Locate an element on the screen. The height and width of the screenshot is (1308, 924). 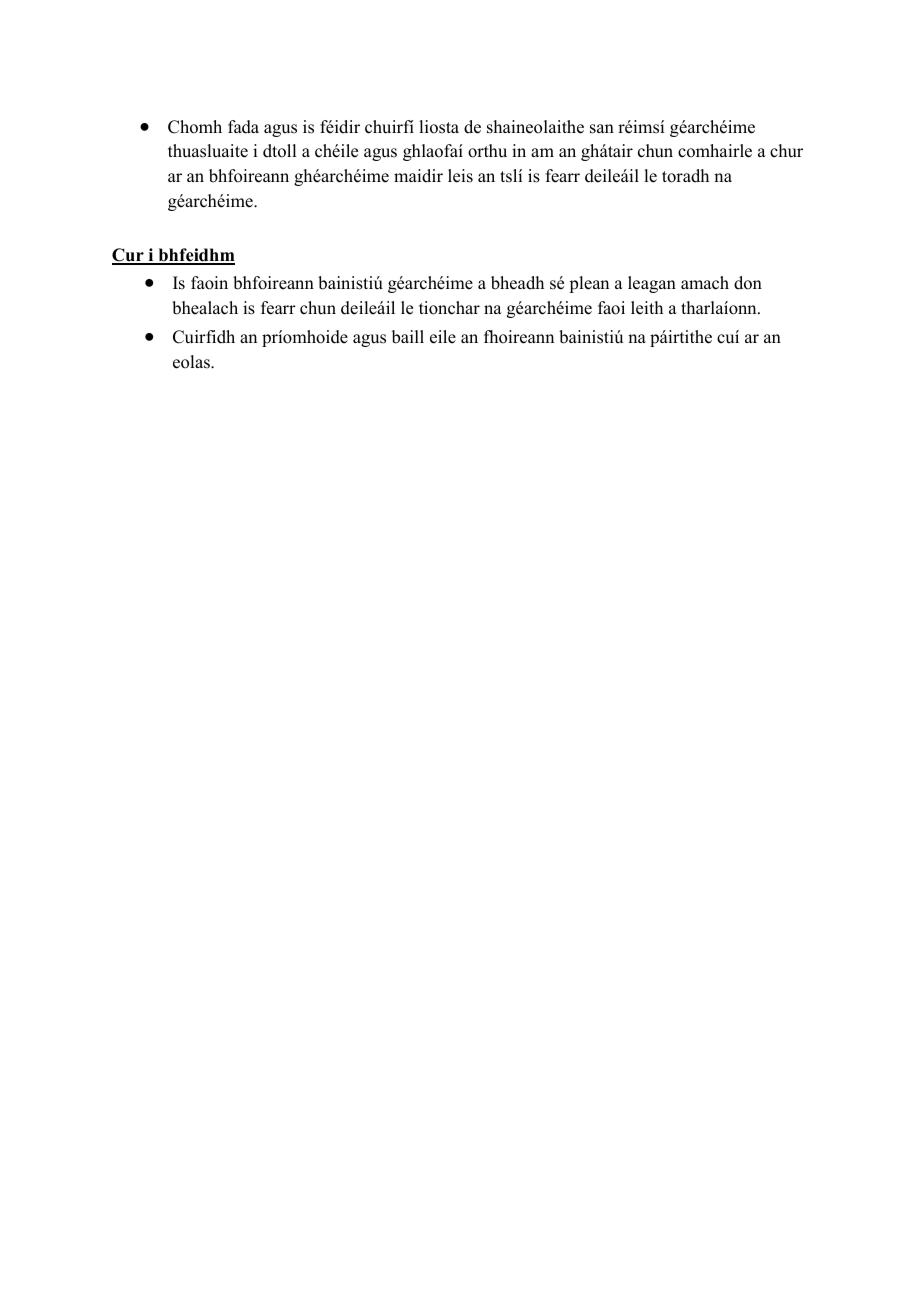
Cur is located at coordinates (129, 256).
